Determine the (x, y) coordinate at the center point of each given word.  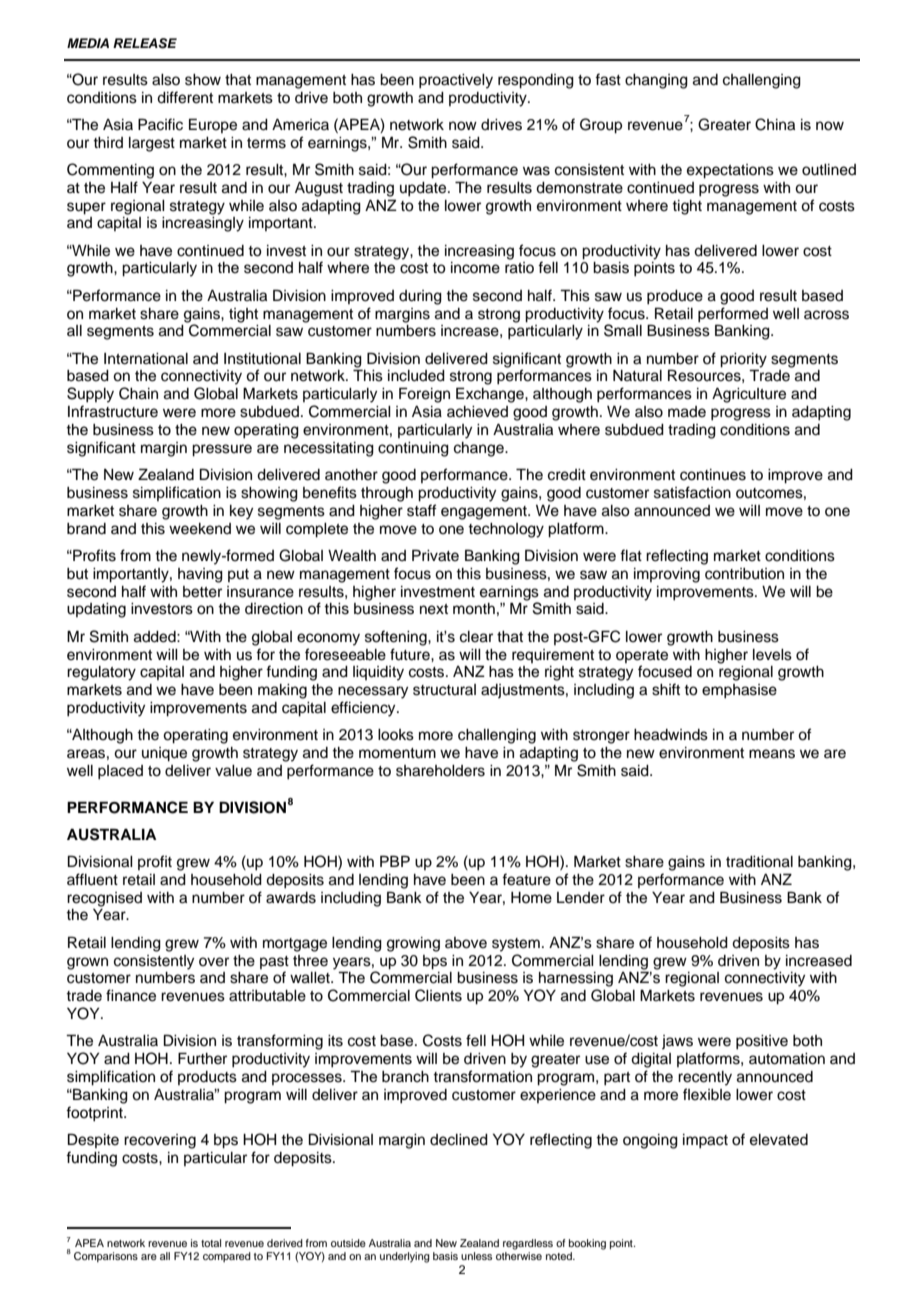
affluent (92, 879)
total (211, 1243)
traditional (759, 862)
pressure (222, 450)
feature (526, 879)
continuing (413, 449)
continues (713, 475)
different (185, 97)
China (775, 124)
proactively (456, 81)
